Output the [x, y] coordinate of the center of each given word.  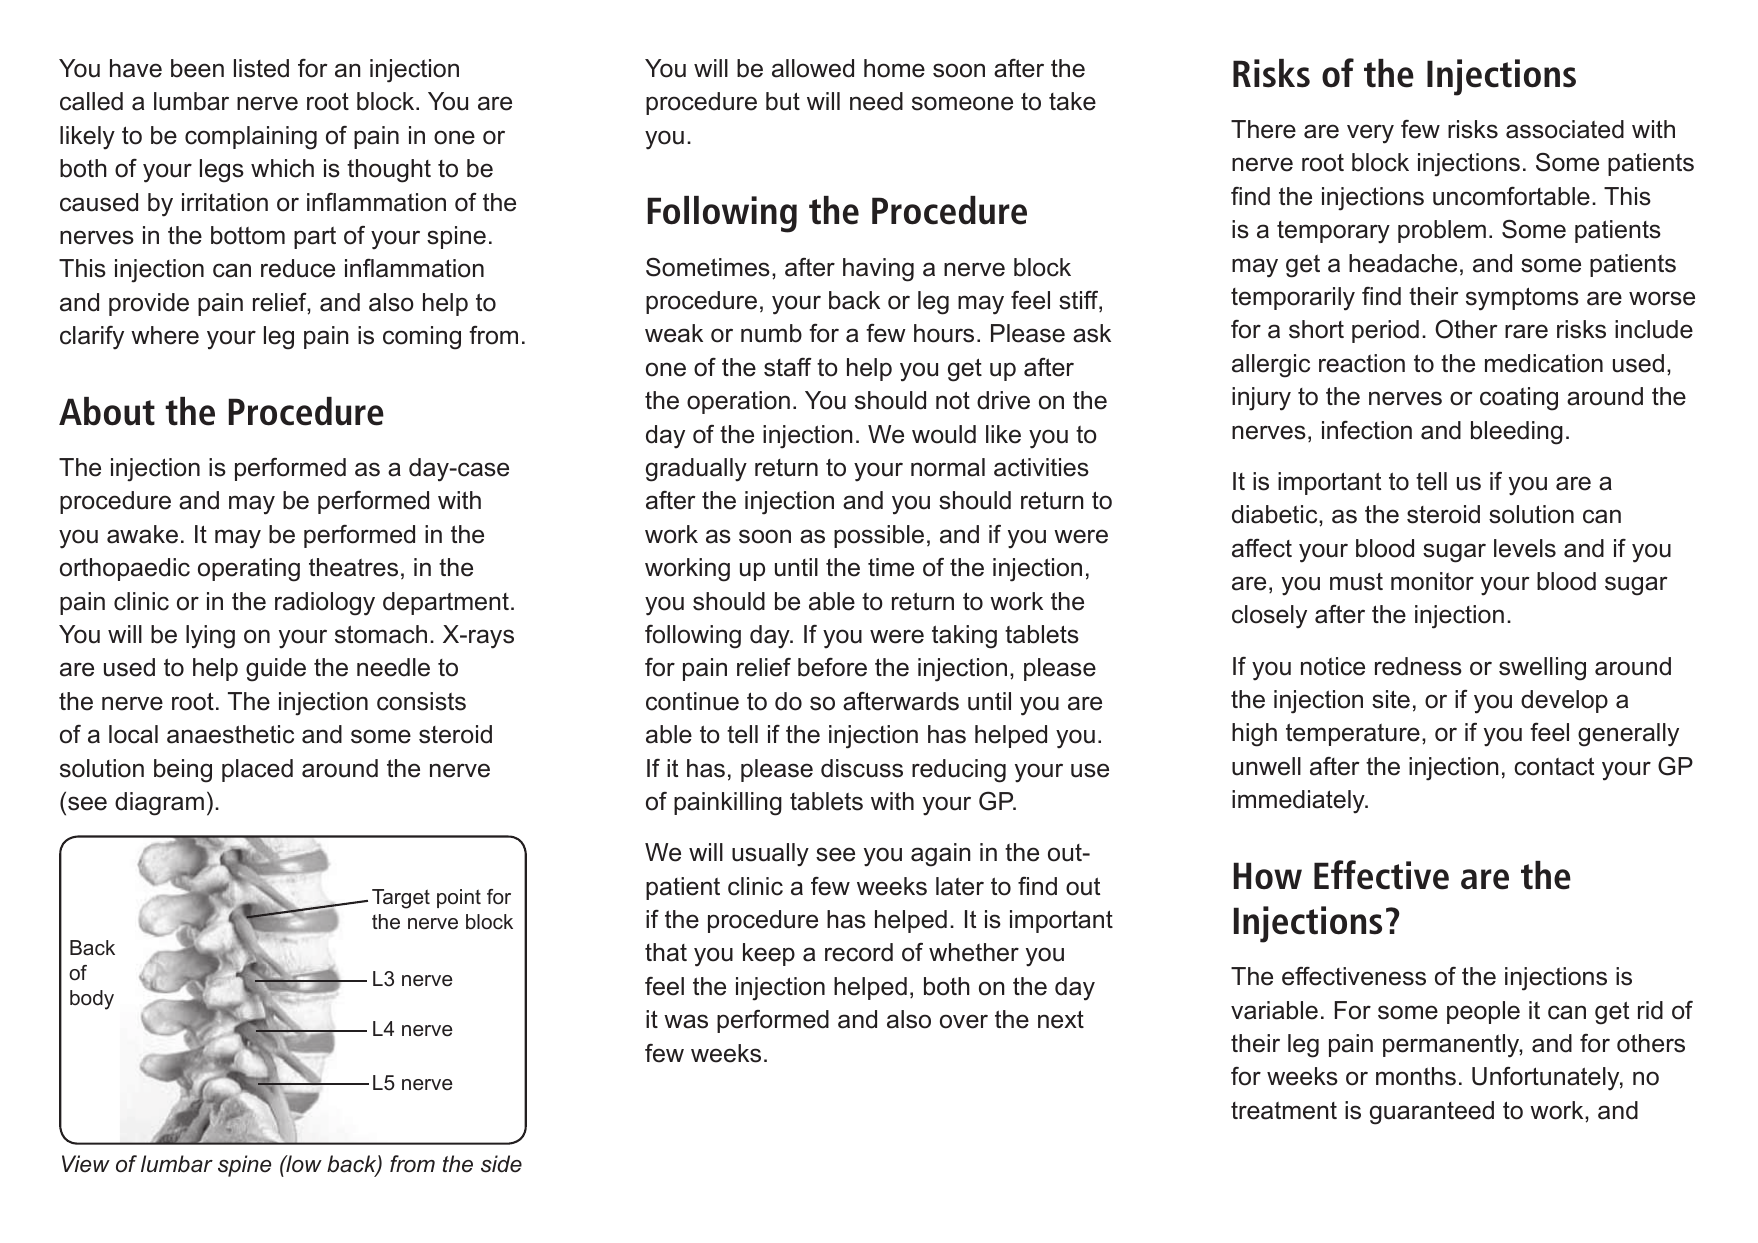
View [86, 1164]
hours [944, 333]
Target [401, 899]
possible [879, 536]
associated [1565, 129]
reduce [298, 268]
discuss [862, 768]
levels [1525, 548]
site [1391, 699]
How [1268, 876]
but [783, 101]
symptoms [1522, 299]
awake [142, 534]
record [859, 952]
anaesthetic [230, 734]
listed [261, 68]
